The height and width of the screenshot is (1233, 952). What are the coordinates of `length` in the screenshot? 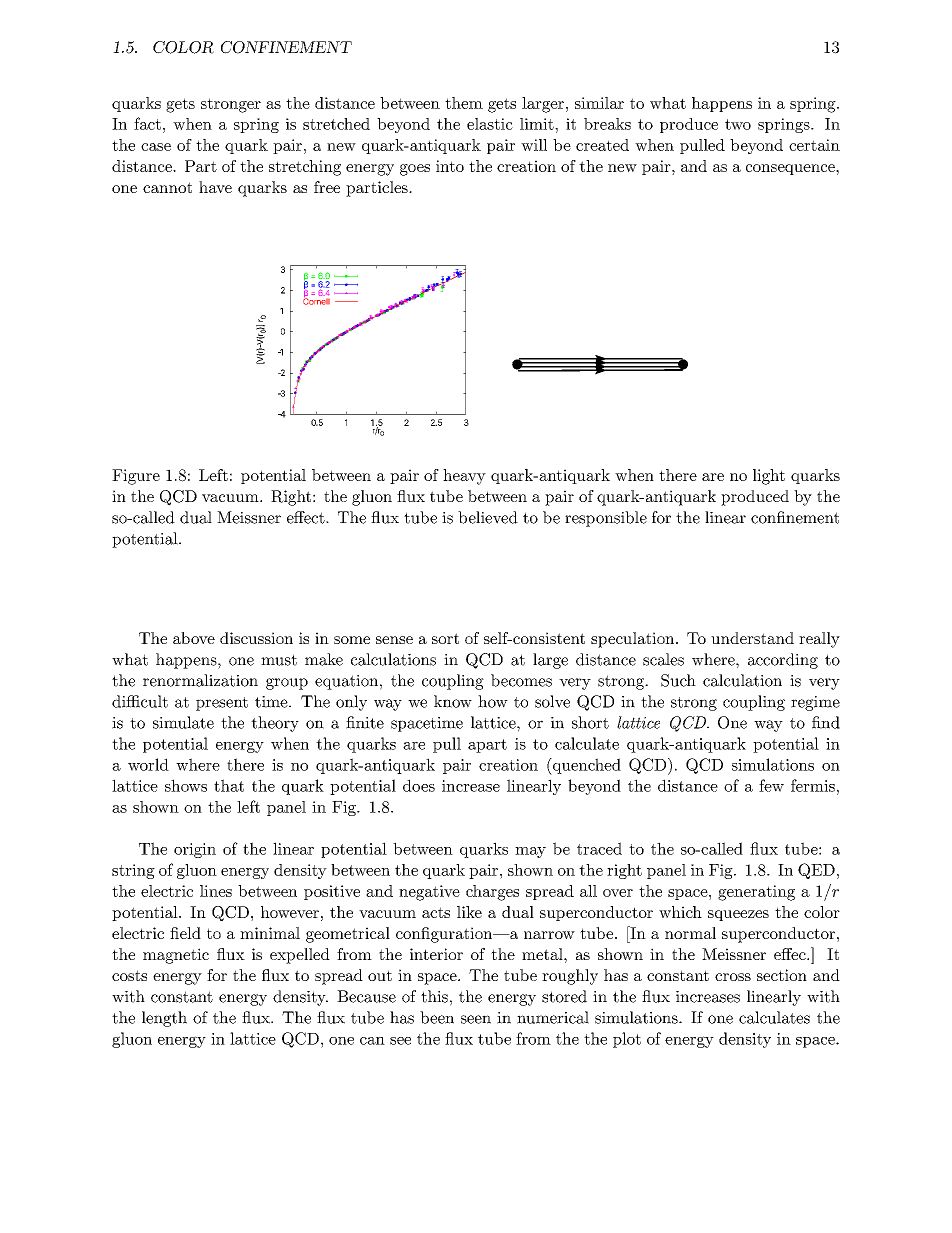 It's located at (164, 1019).
